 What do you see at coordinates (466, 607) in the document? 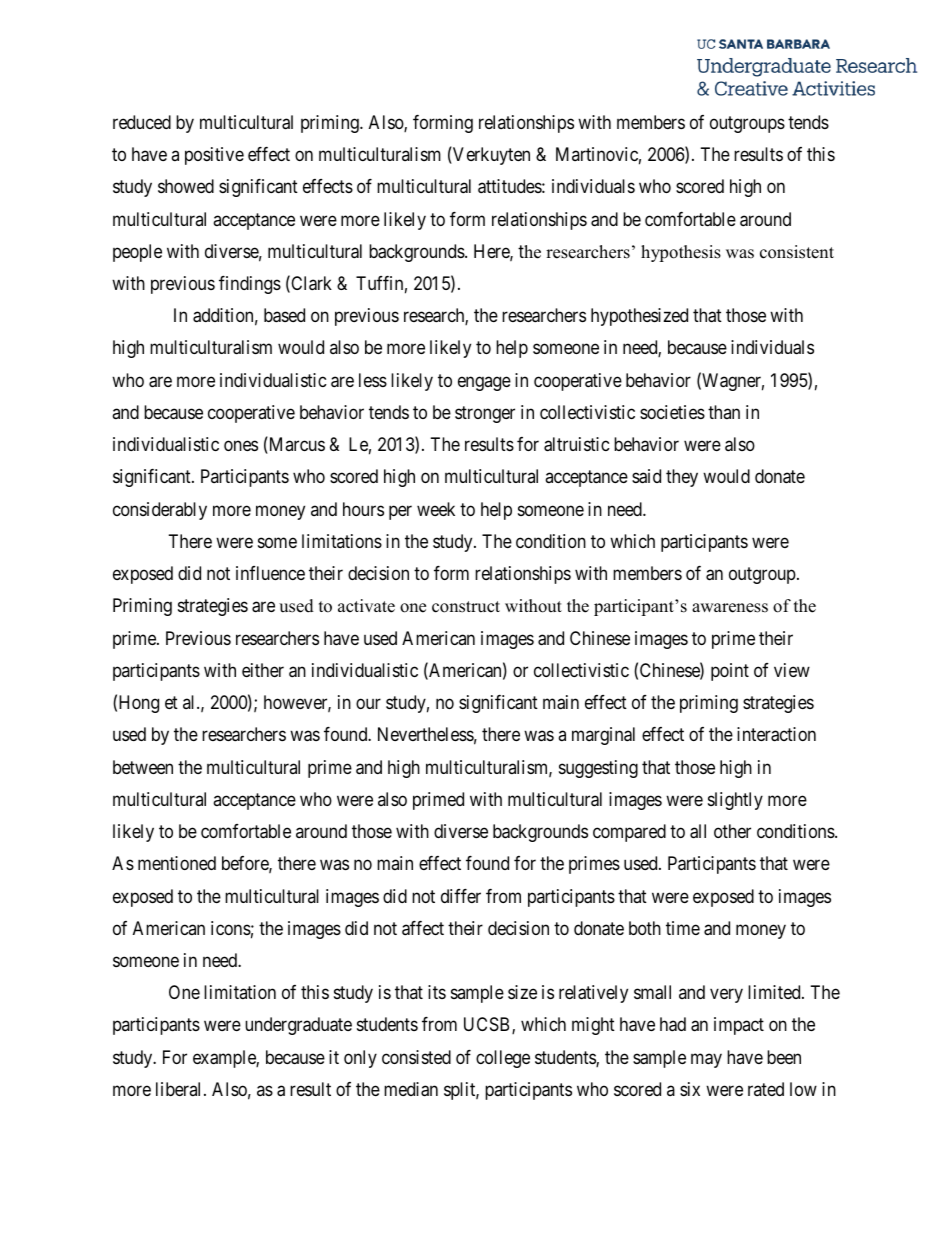
I see `construct` at bounding box center [466, 607].
